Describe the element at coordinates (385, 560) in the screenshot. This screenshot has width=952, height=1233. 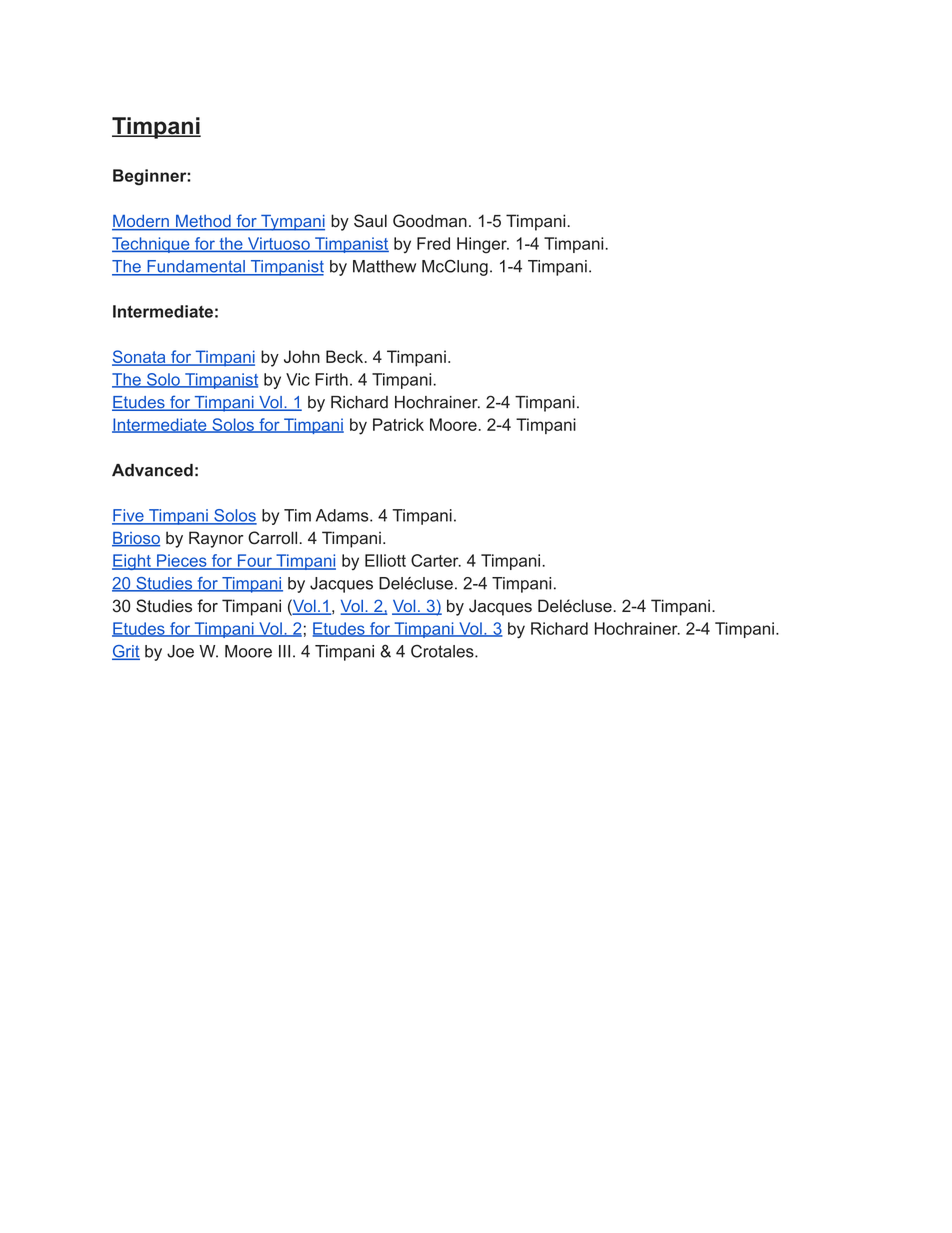
I see `Elliott` at that location.
